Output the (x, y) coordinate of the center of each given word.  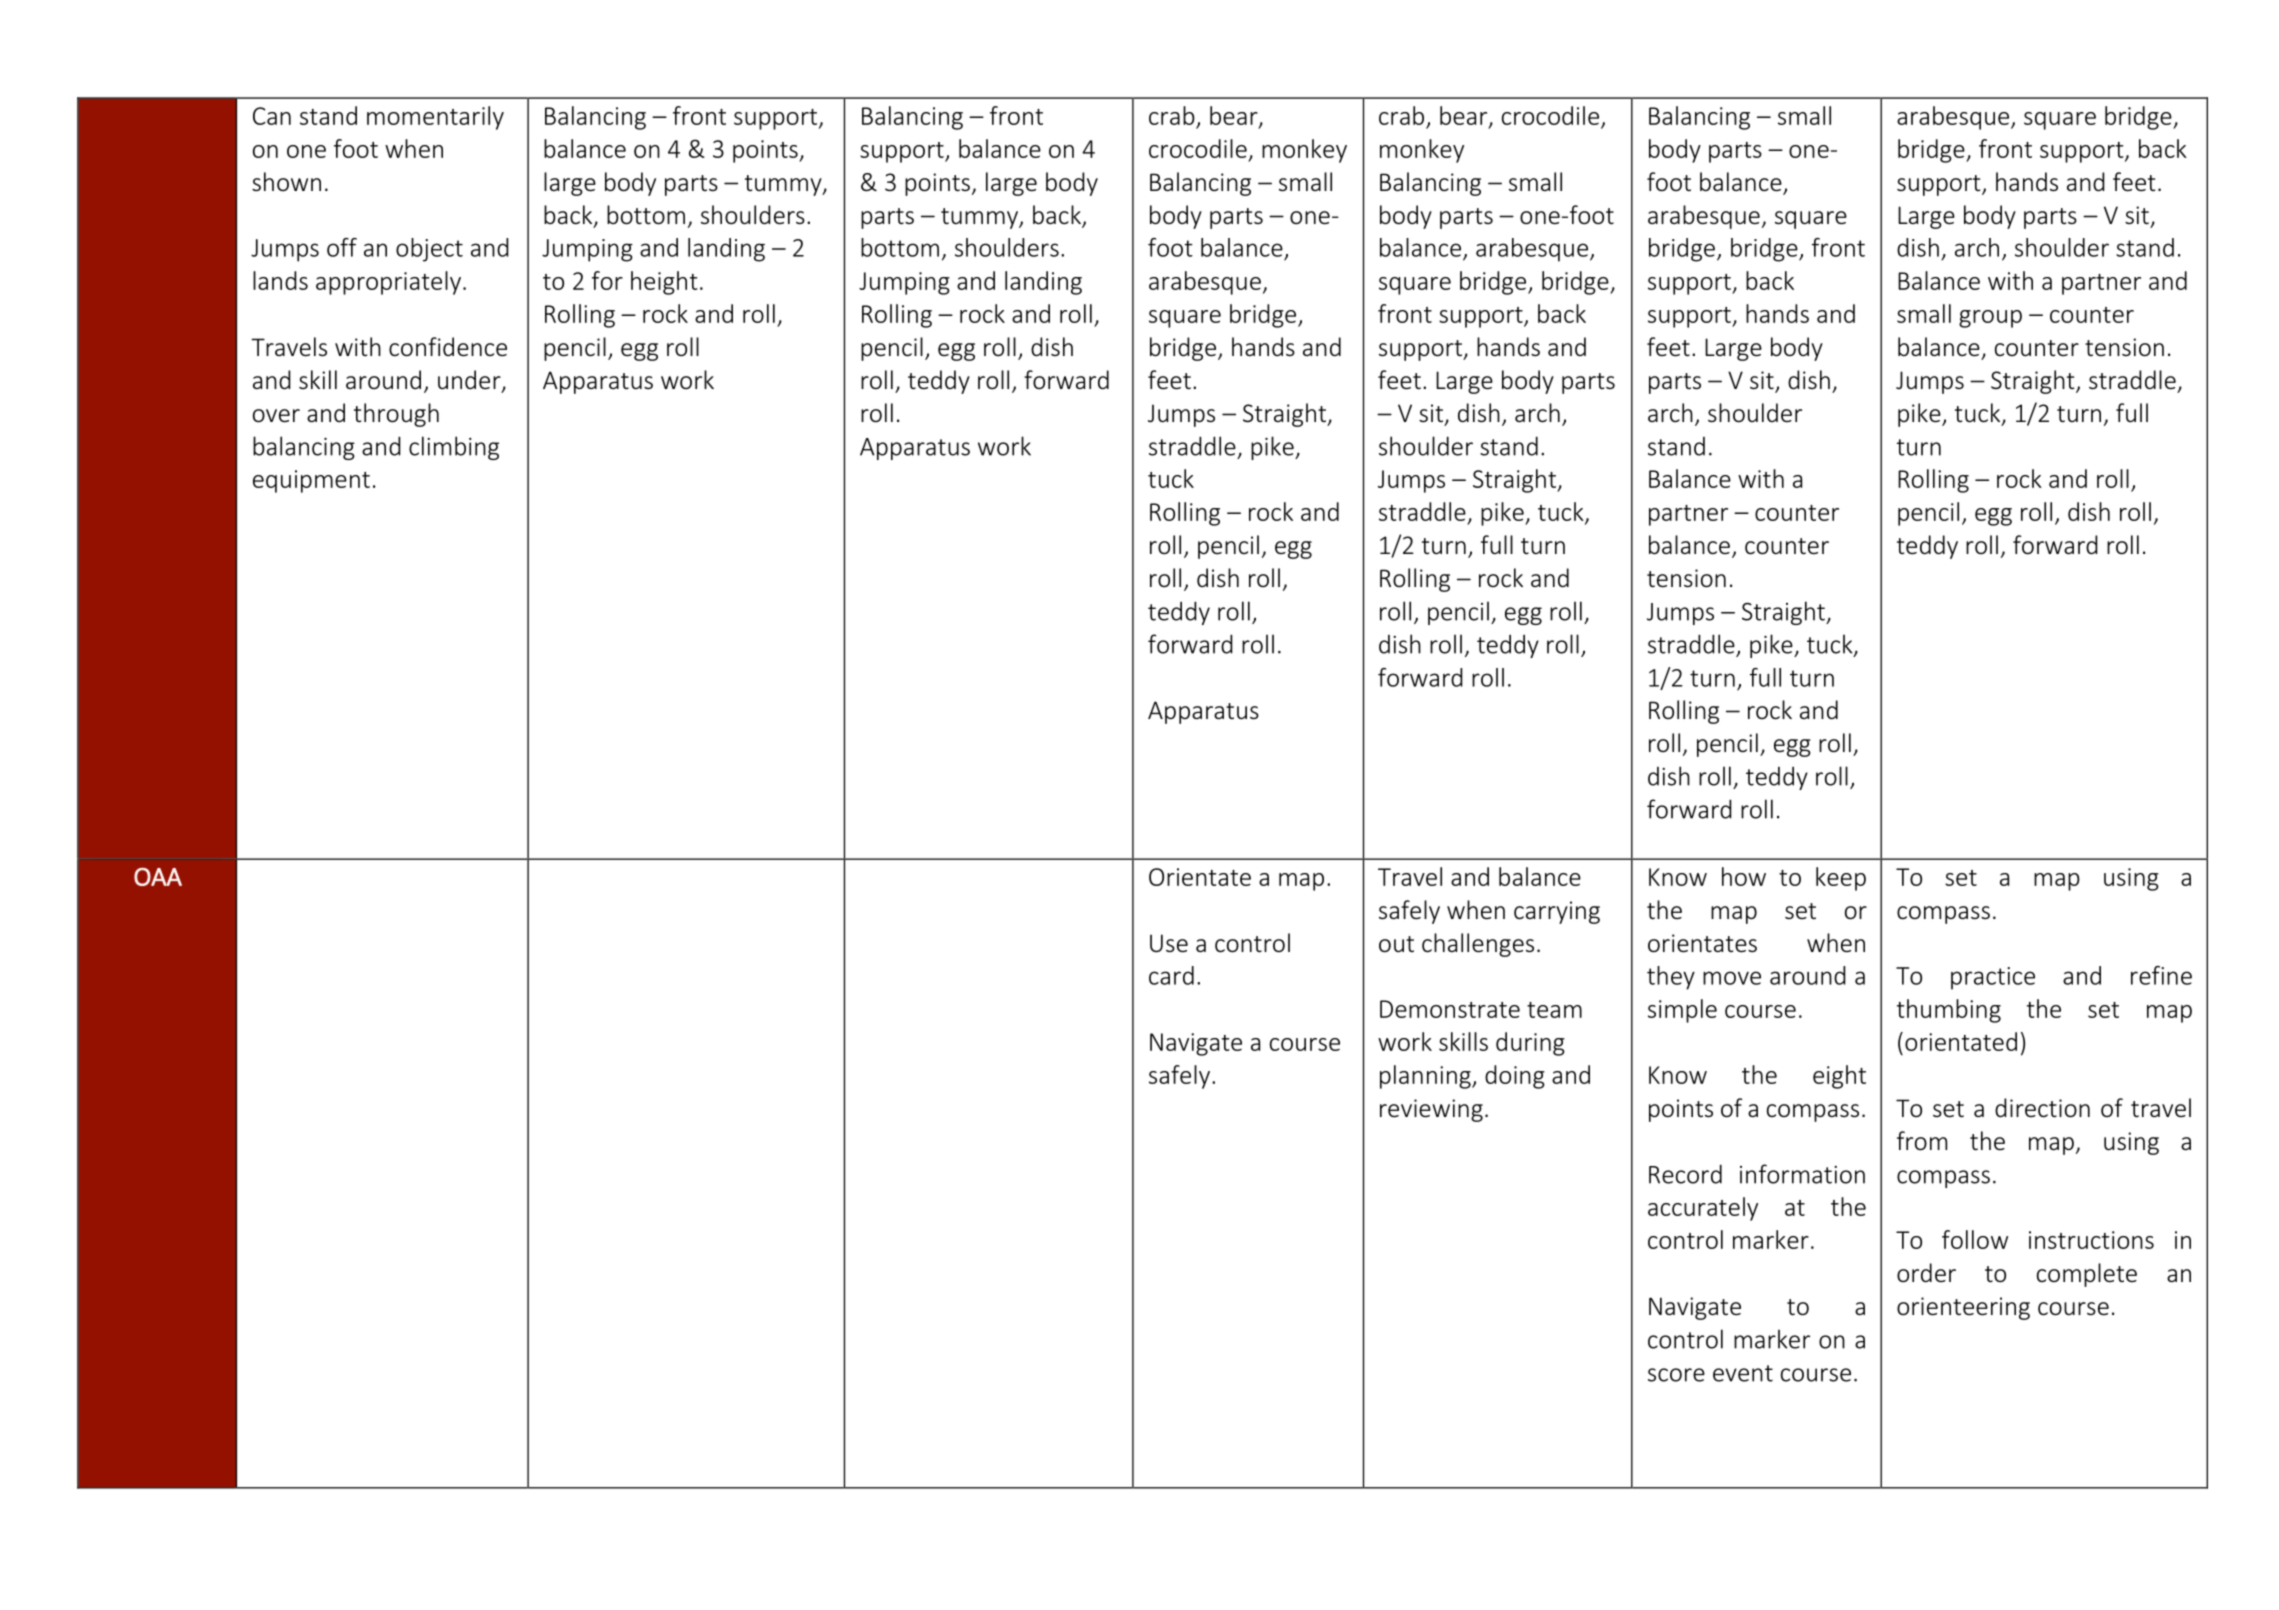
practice (1993, 978)
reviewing (1431, 1110)
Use (1169, 943)
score (1676, 1375)
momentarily (435, 118)
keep (1841, 879)
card (1171, 975)
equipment (311, 481)
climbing (454, 448)
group (1990, 319)
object (429, 250)
